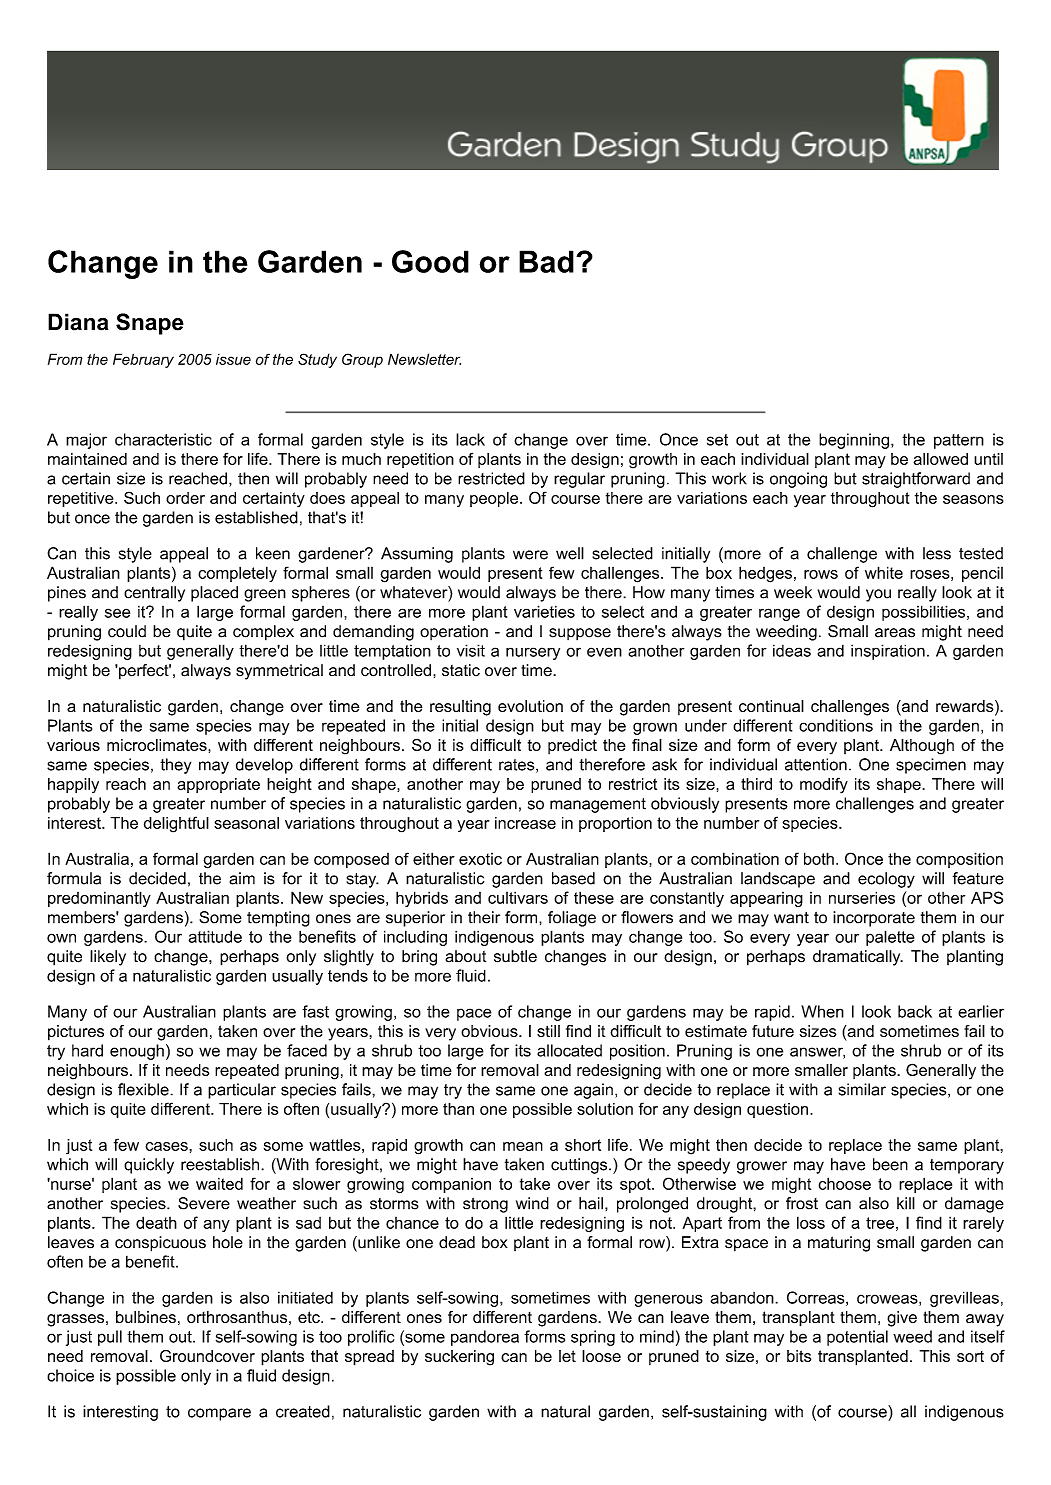  What do you see at coordinates (219, 1414) in the screenshot?
I see `compare` at bounding box center [219, 1414].
